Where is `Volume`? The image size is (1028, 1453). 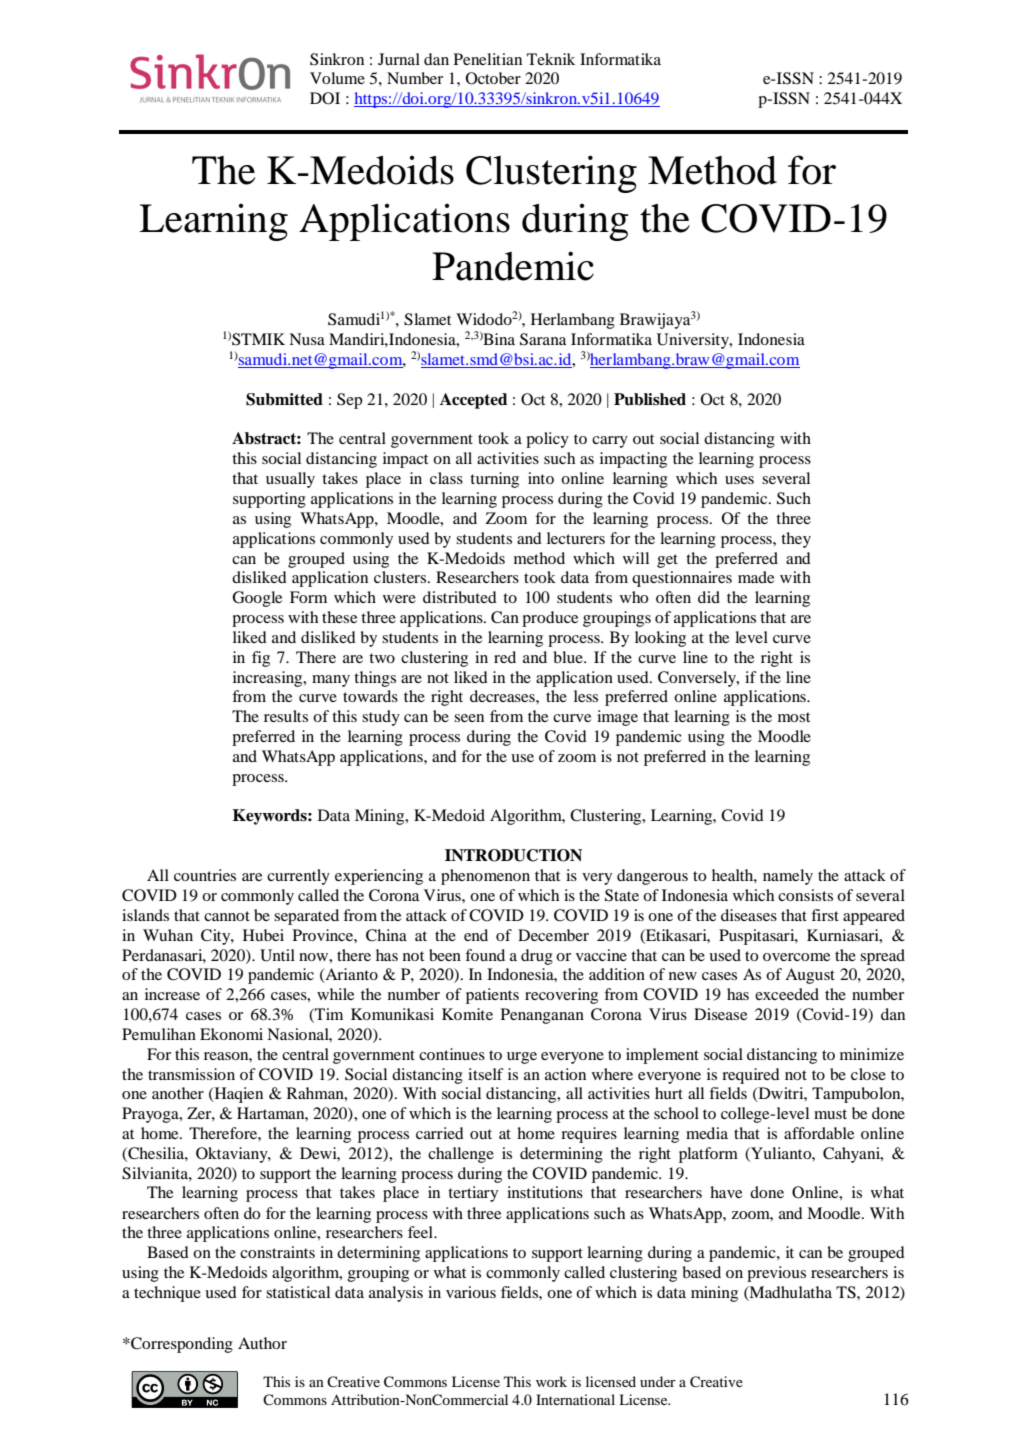 Volume is located at coordinates (337, 78).
